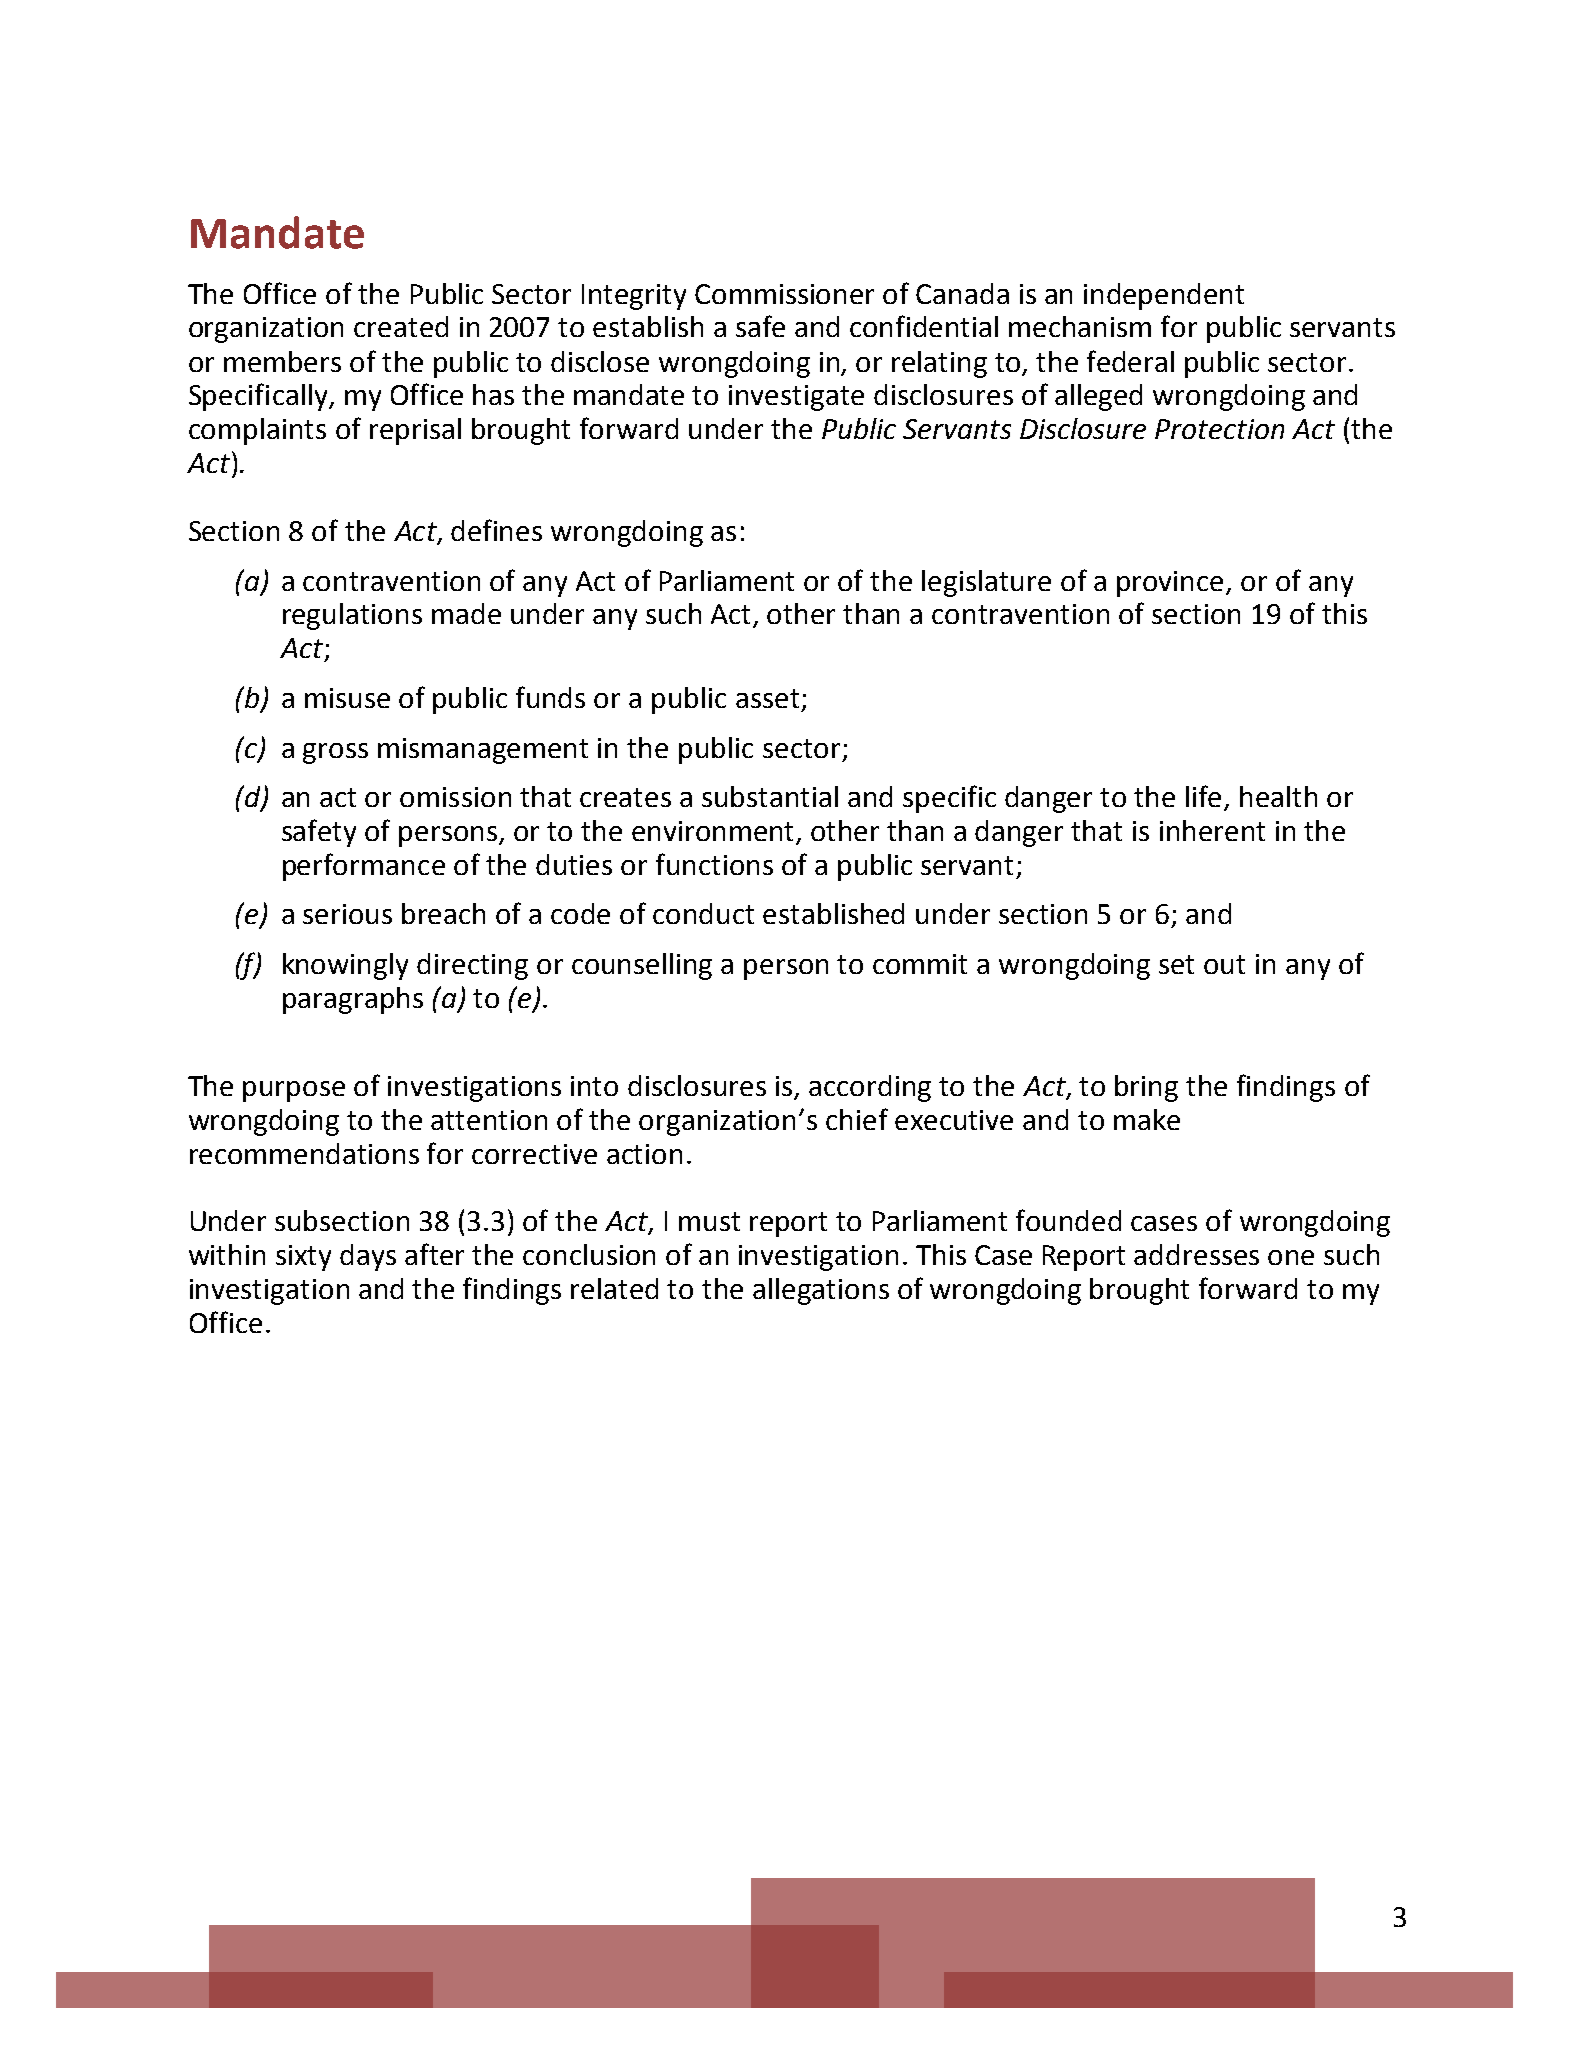 The image size is (1596, 2066). What do you see at coordinates (335, 753) in the screenshot?
I see `gross` at bounding box center [335, 753].
